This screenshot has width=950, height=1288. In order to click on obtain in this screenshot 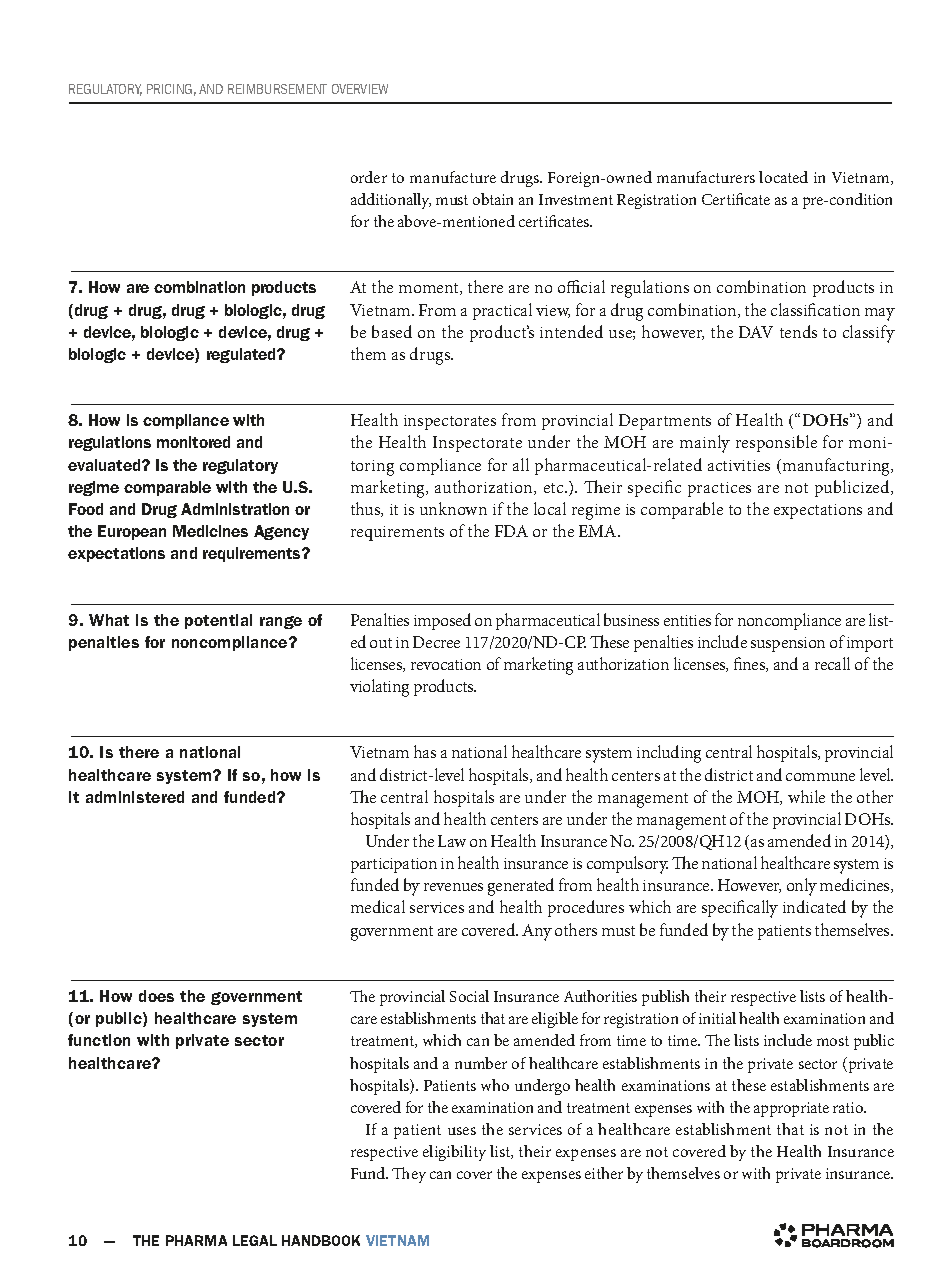, I will do `click(493, 199)`.
